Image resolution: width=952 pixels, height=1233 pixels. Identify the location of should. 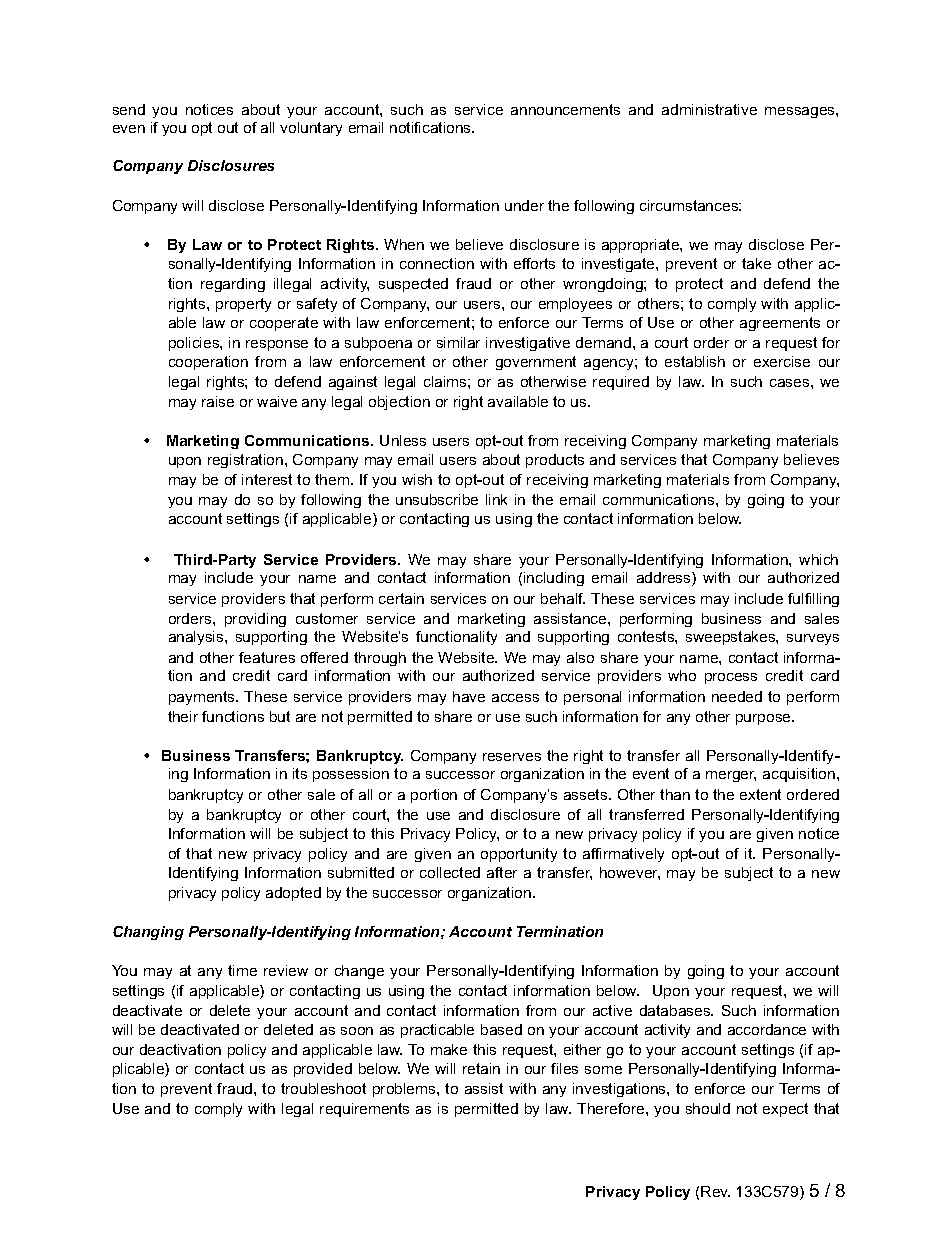
(708, 1108).
